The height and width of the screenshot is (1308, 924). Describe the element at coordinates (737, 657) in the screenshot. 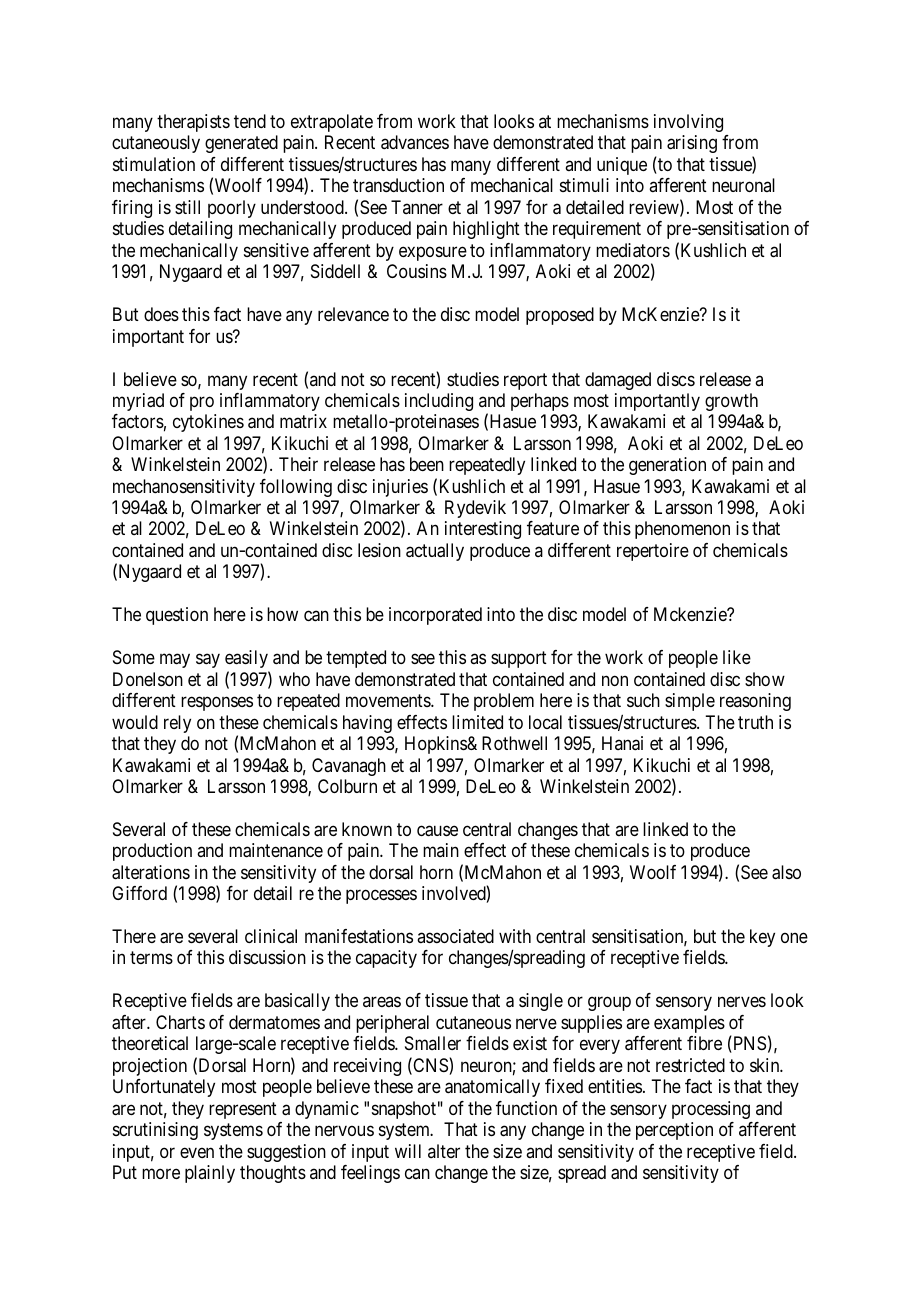

I see `like` at that location.
